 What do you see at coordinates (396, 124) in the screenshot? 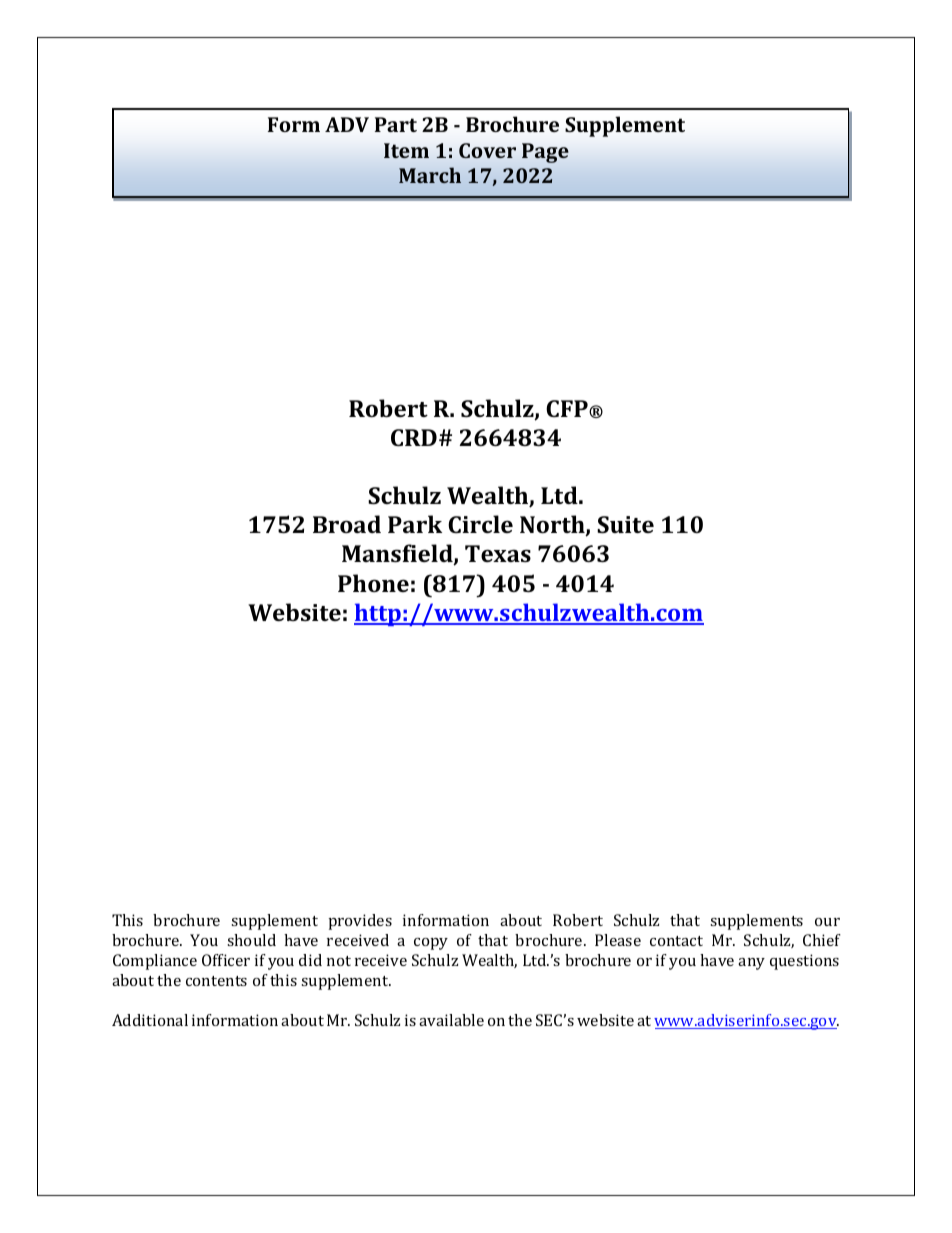
I see `Part` at bounding box center [396, 124].
